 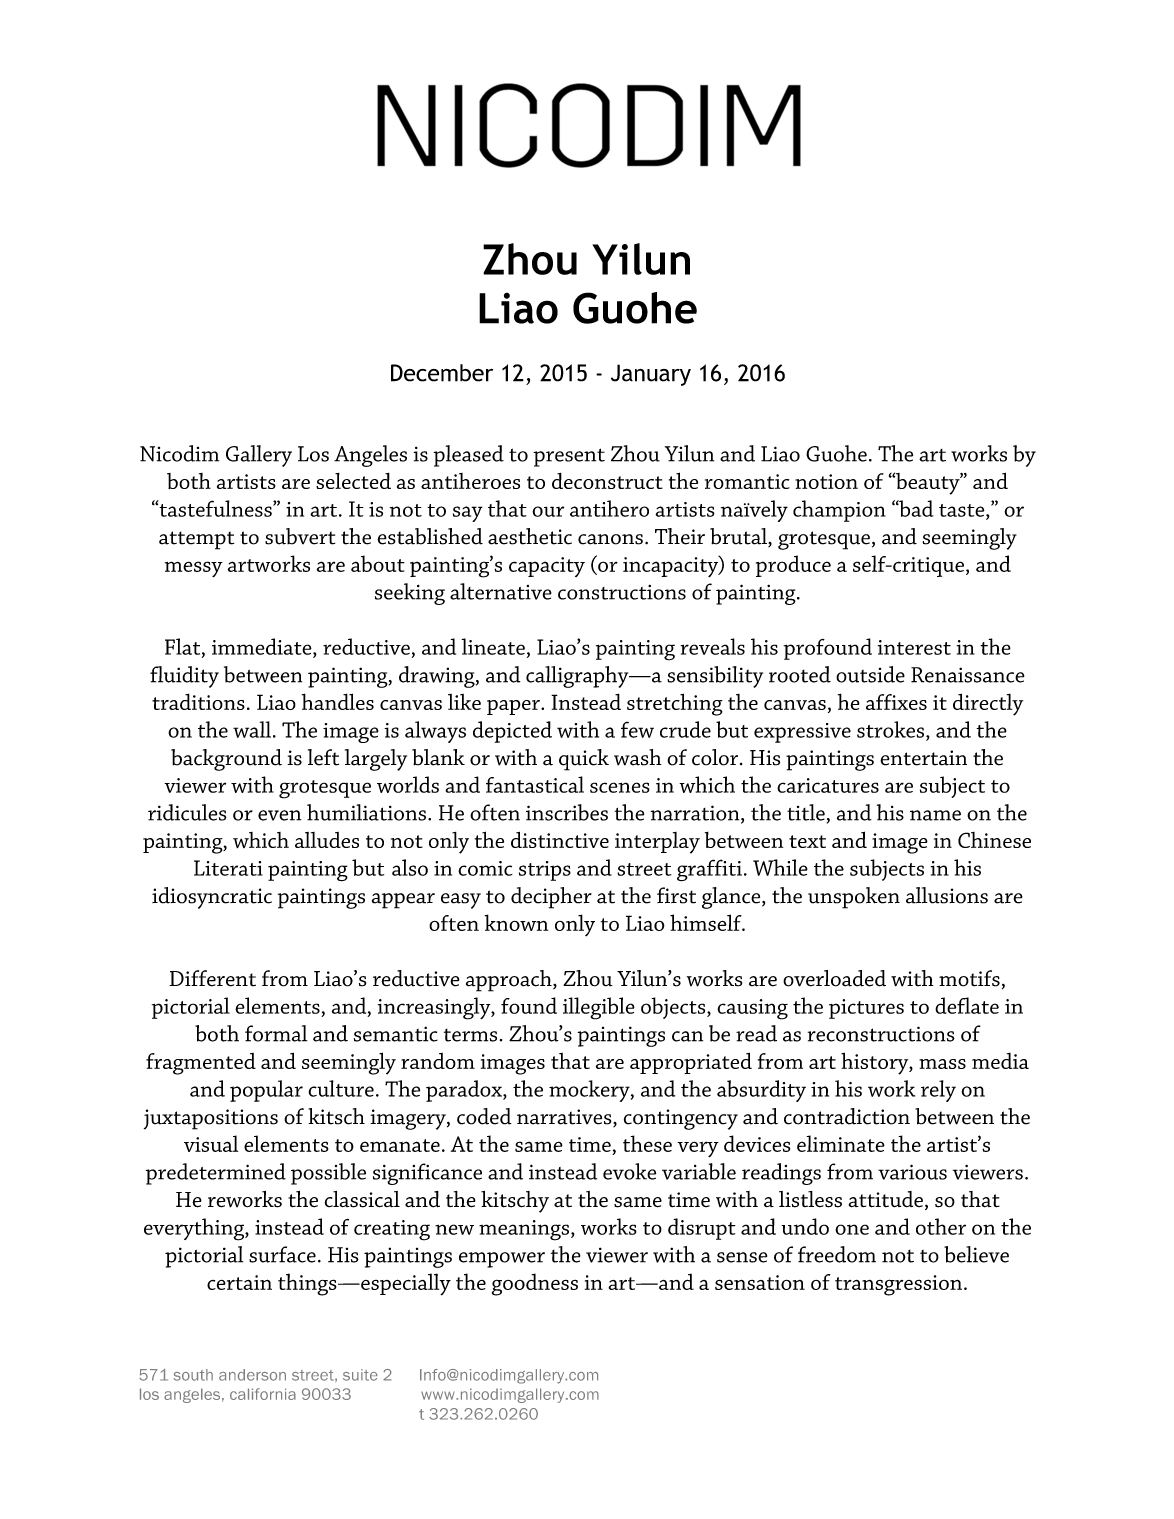 I want to click on handles, so click(x=338, y=701).
